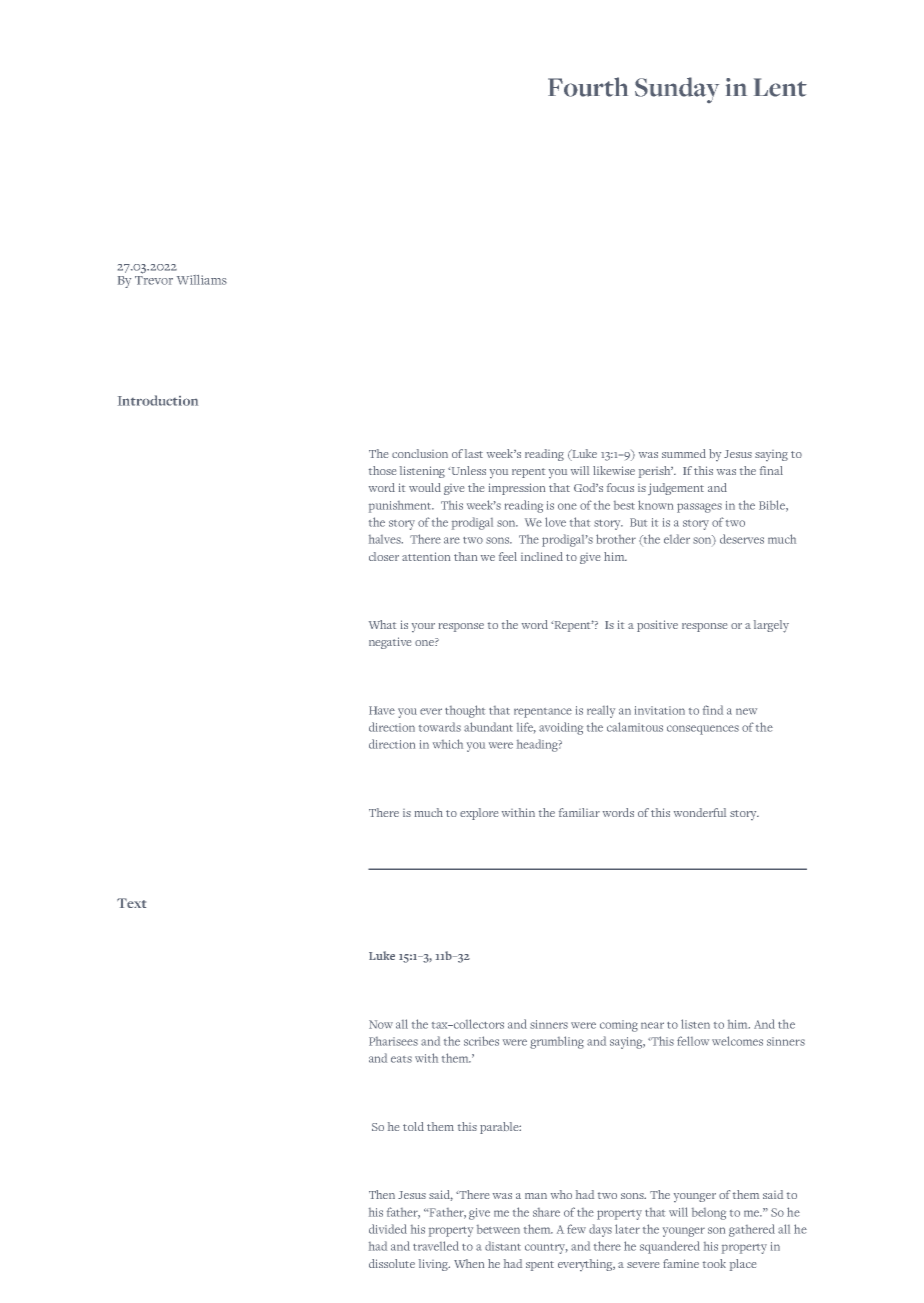 Image resolution: width=924 pixels, height=1303 pixels. I want to click on thought, so click(465, 711).
